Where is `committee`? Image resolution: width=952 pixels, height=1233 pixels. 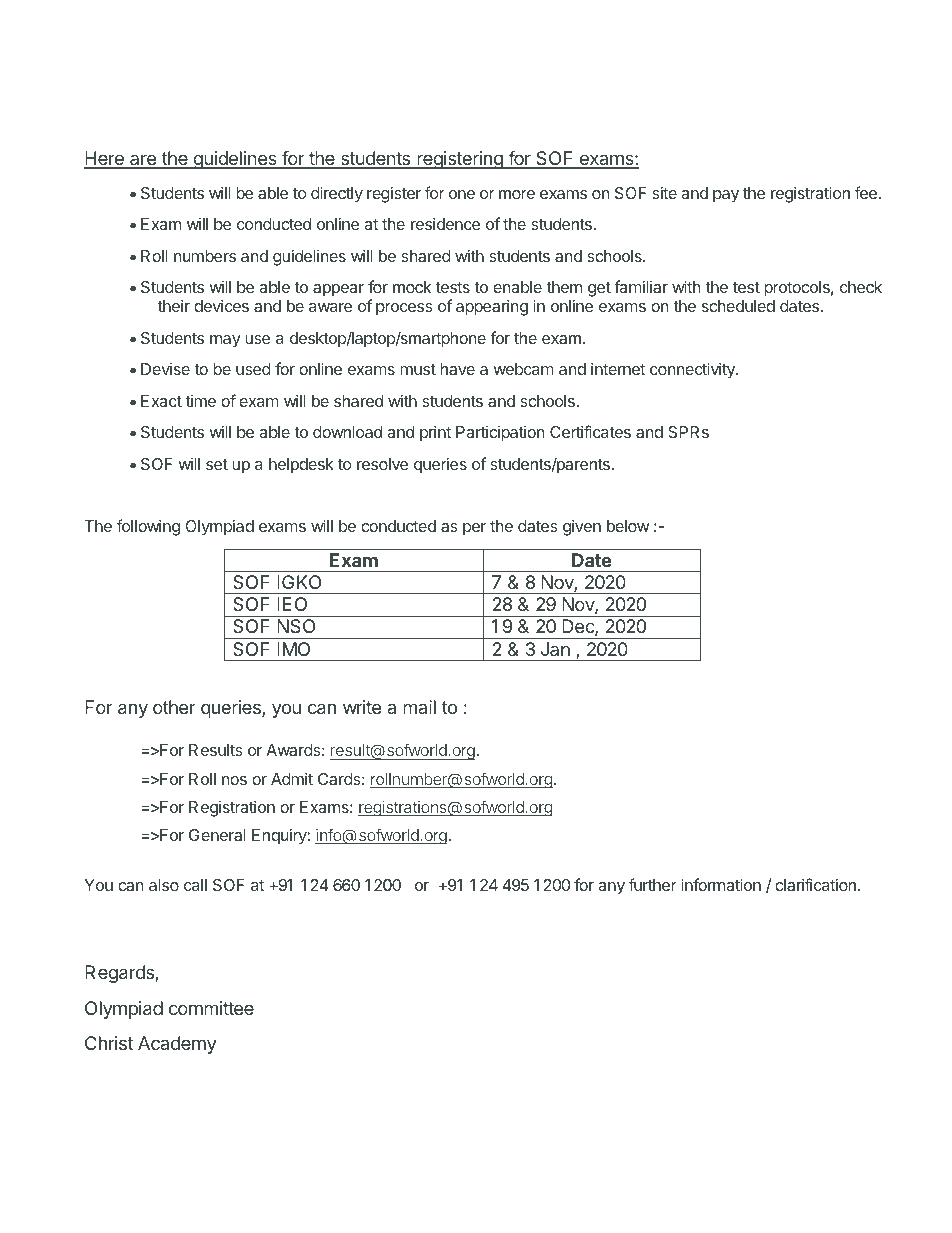 committee is located at coordinates (211, 1008).
